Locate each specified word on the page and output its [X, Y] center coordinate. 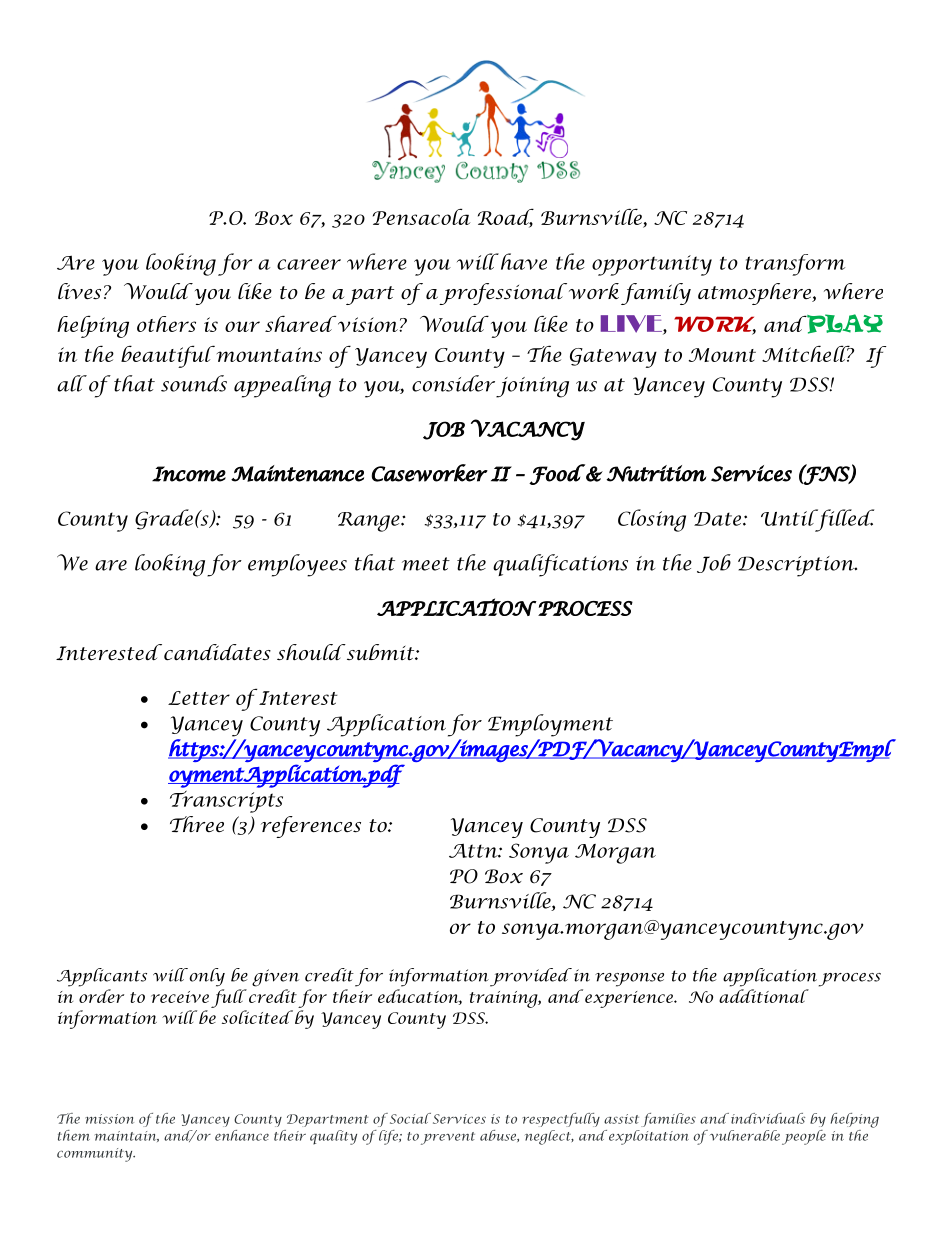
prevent [448, 1138]
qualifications [560, 565]
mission [109, 1119]
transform [795, 265]
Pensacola [421, 217]
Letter [199, 698]
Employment [550, 725]
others [166, 324]
